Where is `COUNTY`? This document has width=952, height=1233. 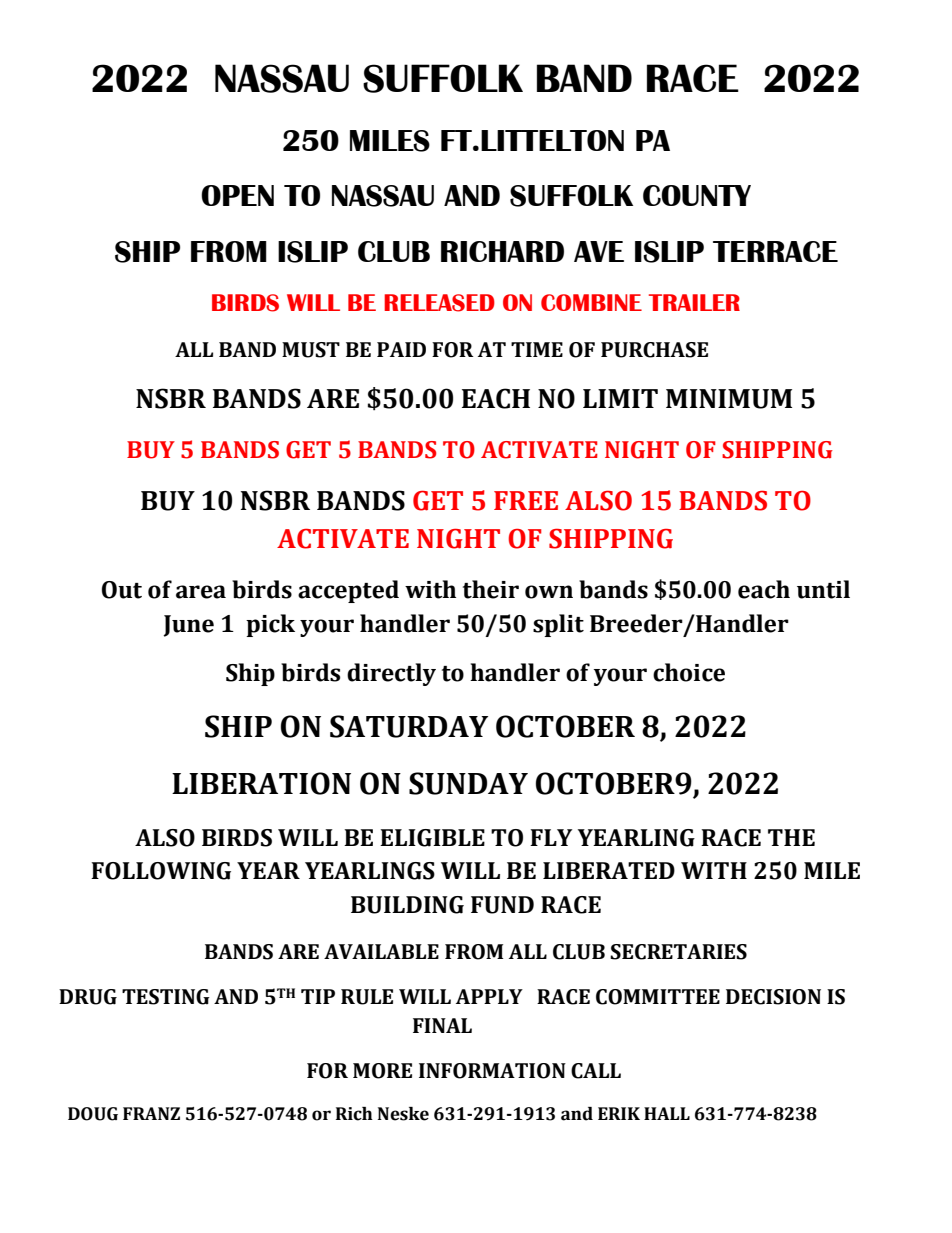
COUNTY is located at coordinates (697, 195).
